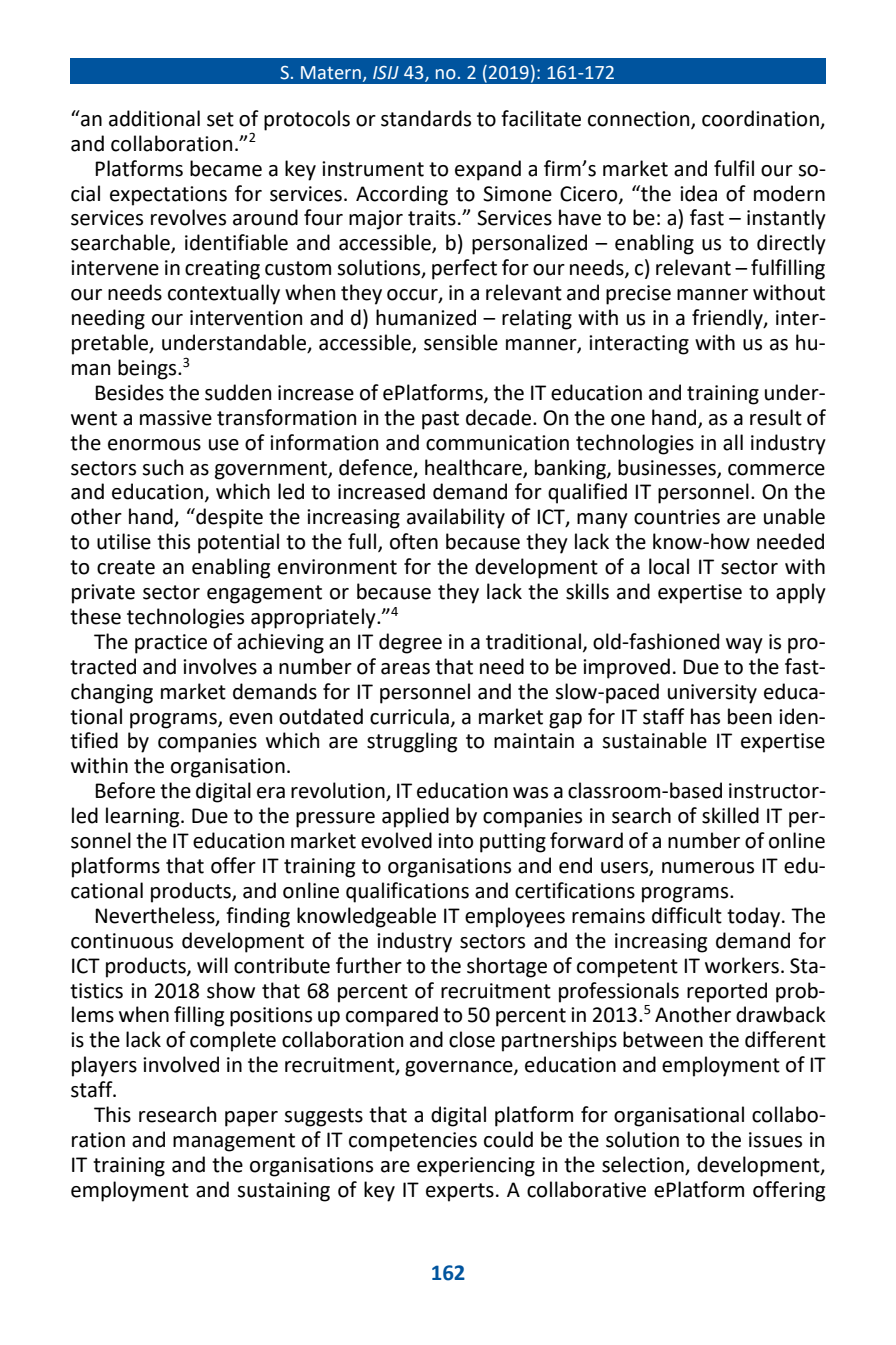 The width and height of the image is (896, 1345). I want to click on difficult, so click(687, 915).
